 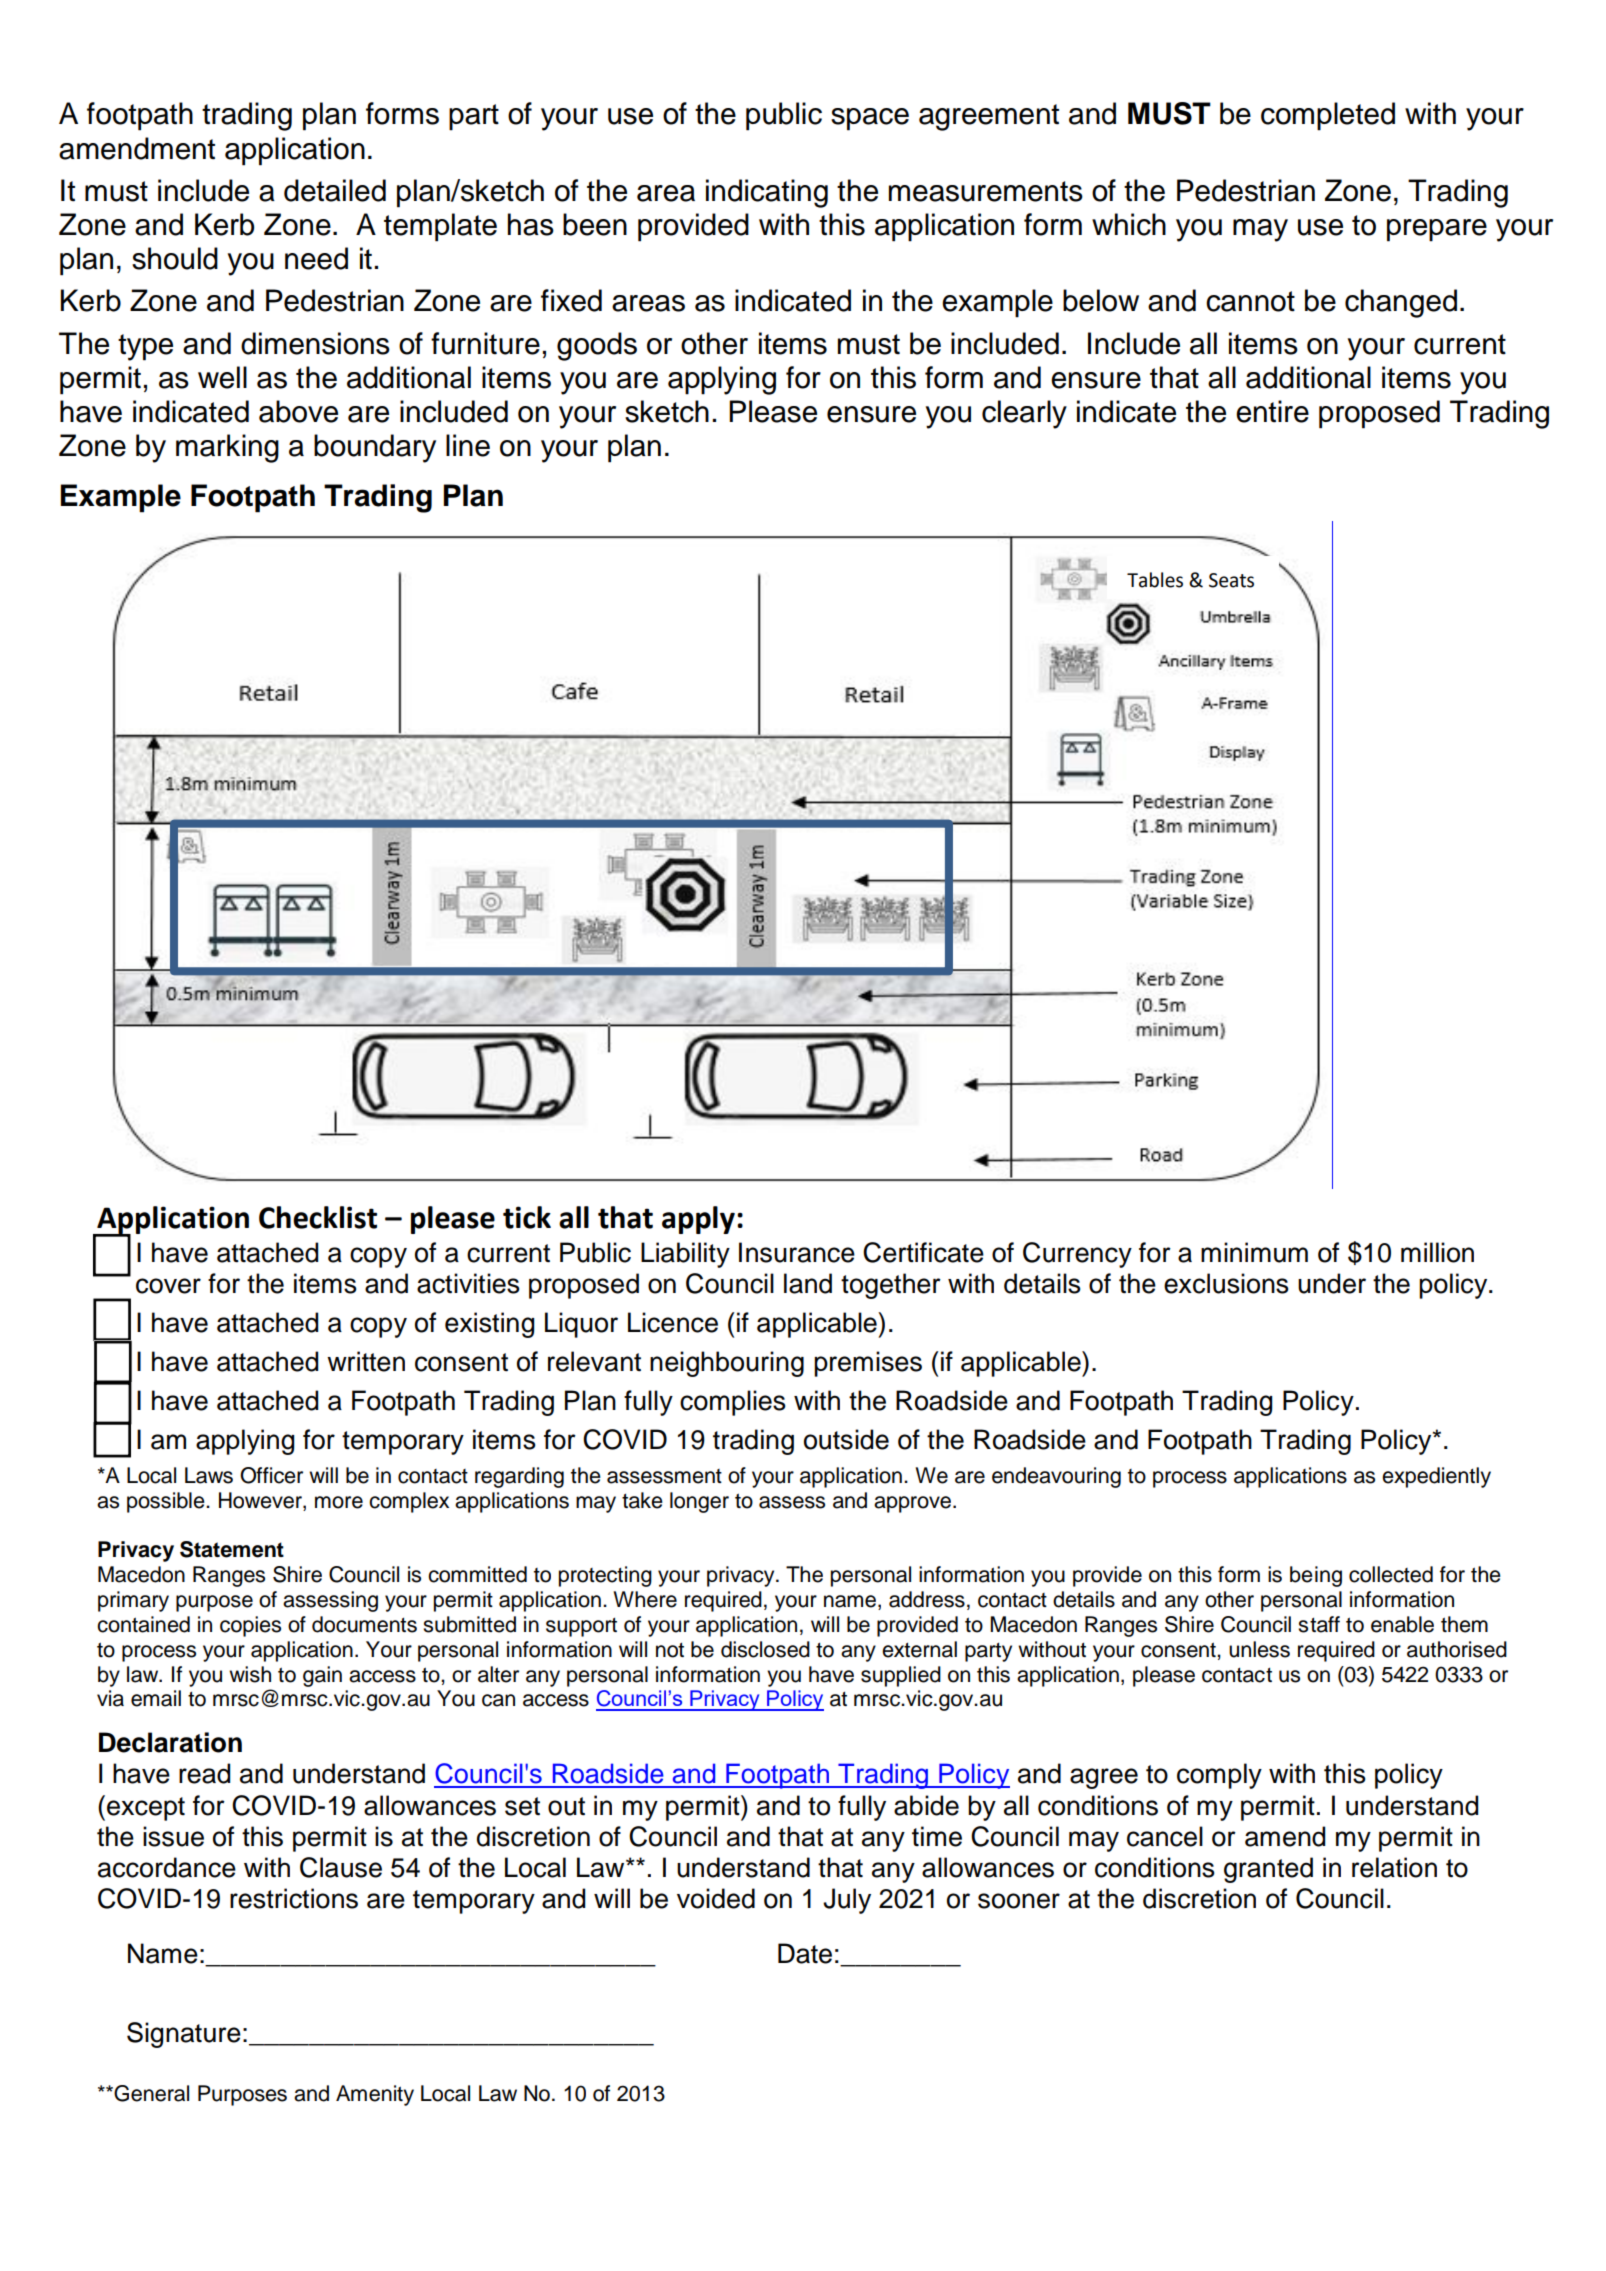 What do you see at coordinates (250, 1674) in the page?
I see `wish` at bounding box center [250, 1674].
